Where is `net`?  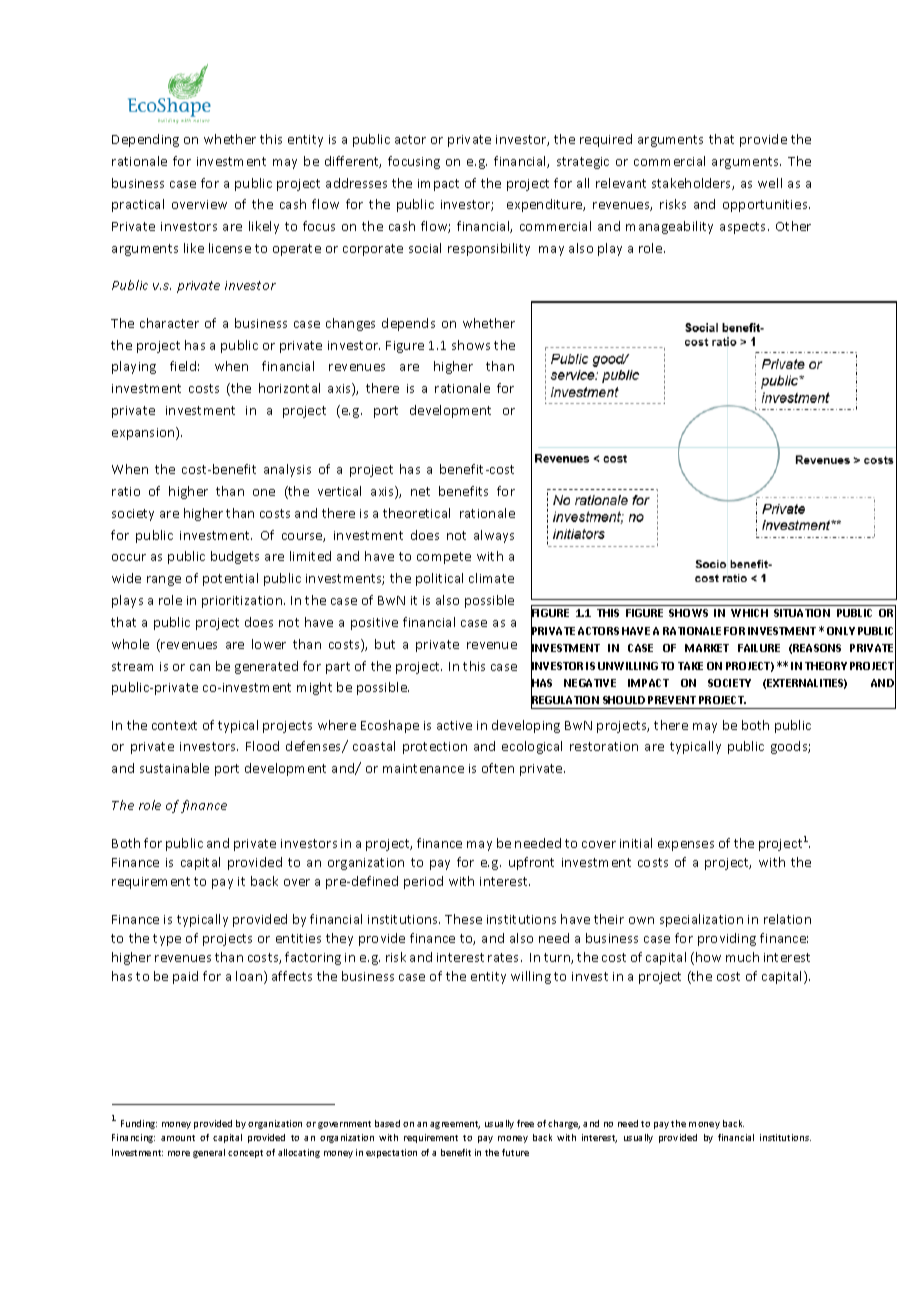 net is located at coordinates (420, 491).
